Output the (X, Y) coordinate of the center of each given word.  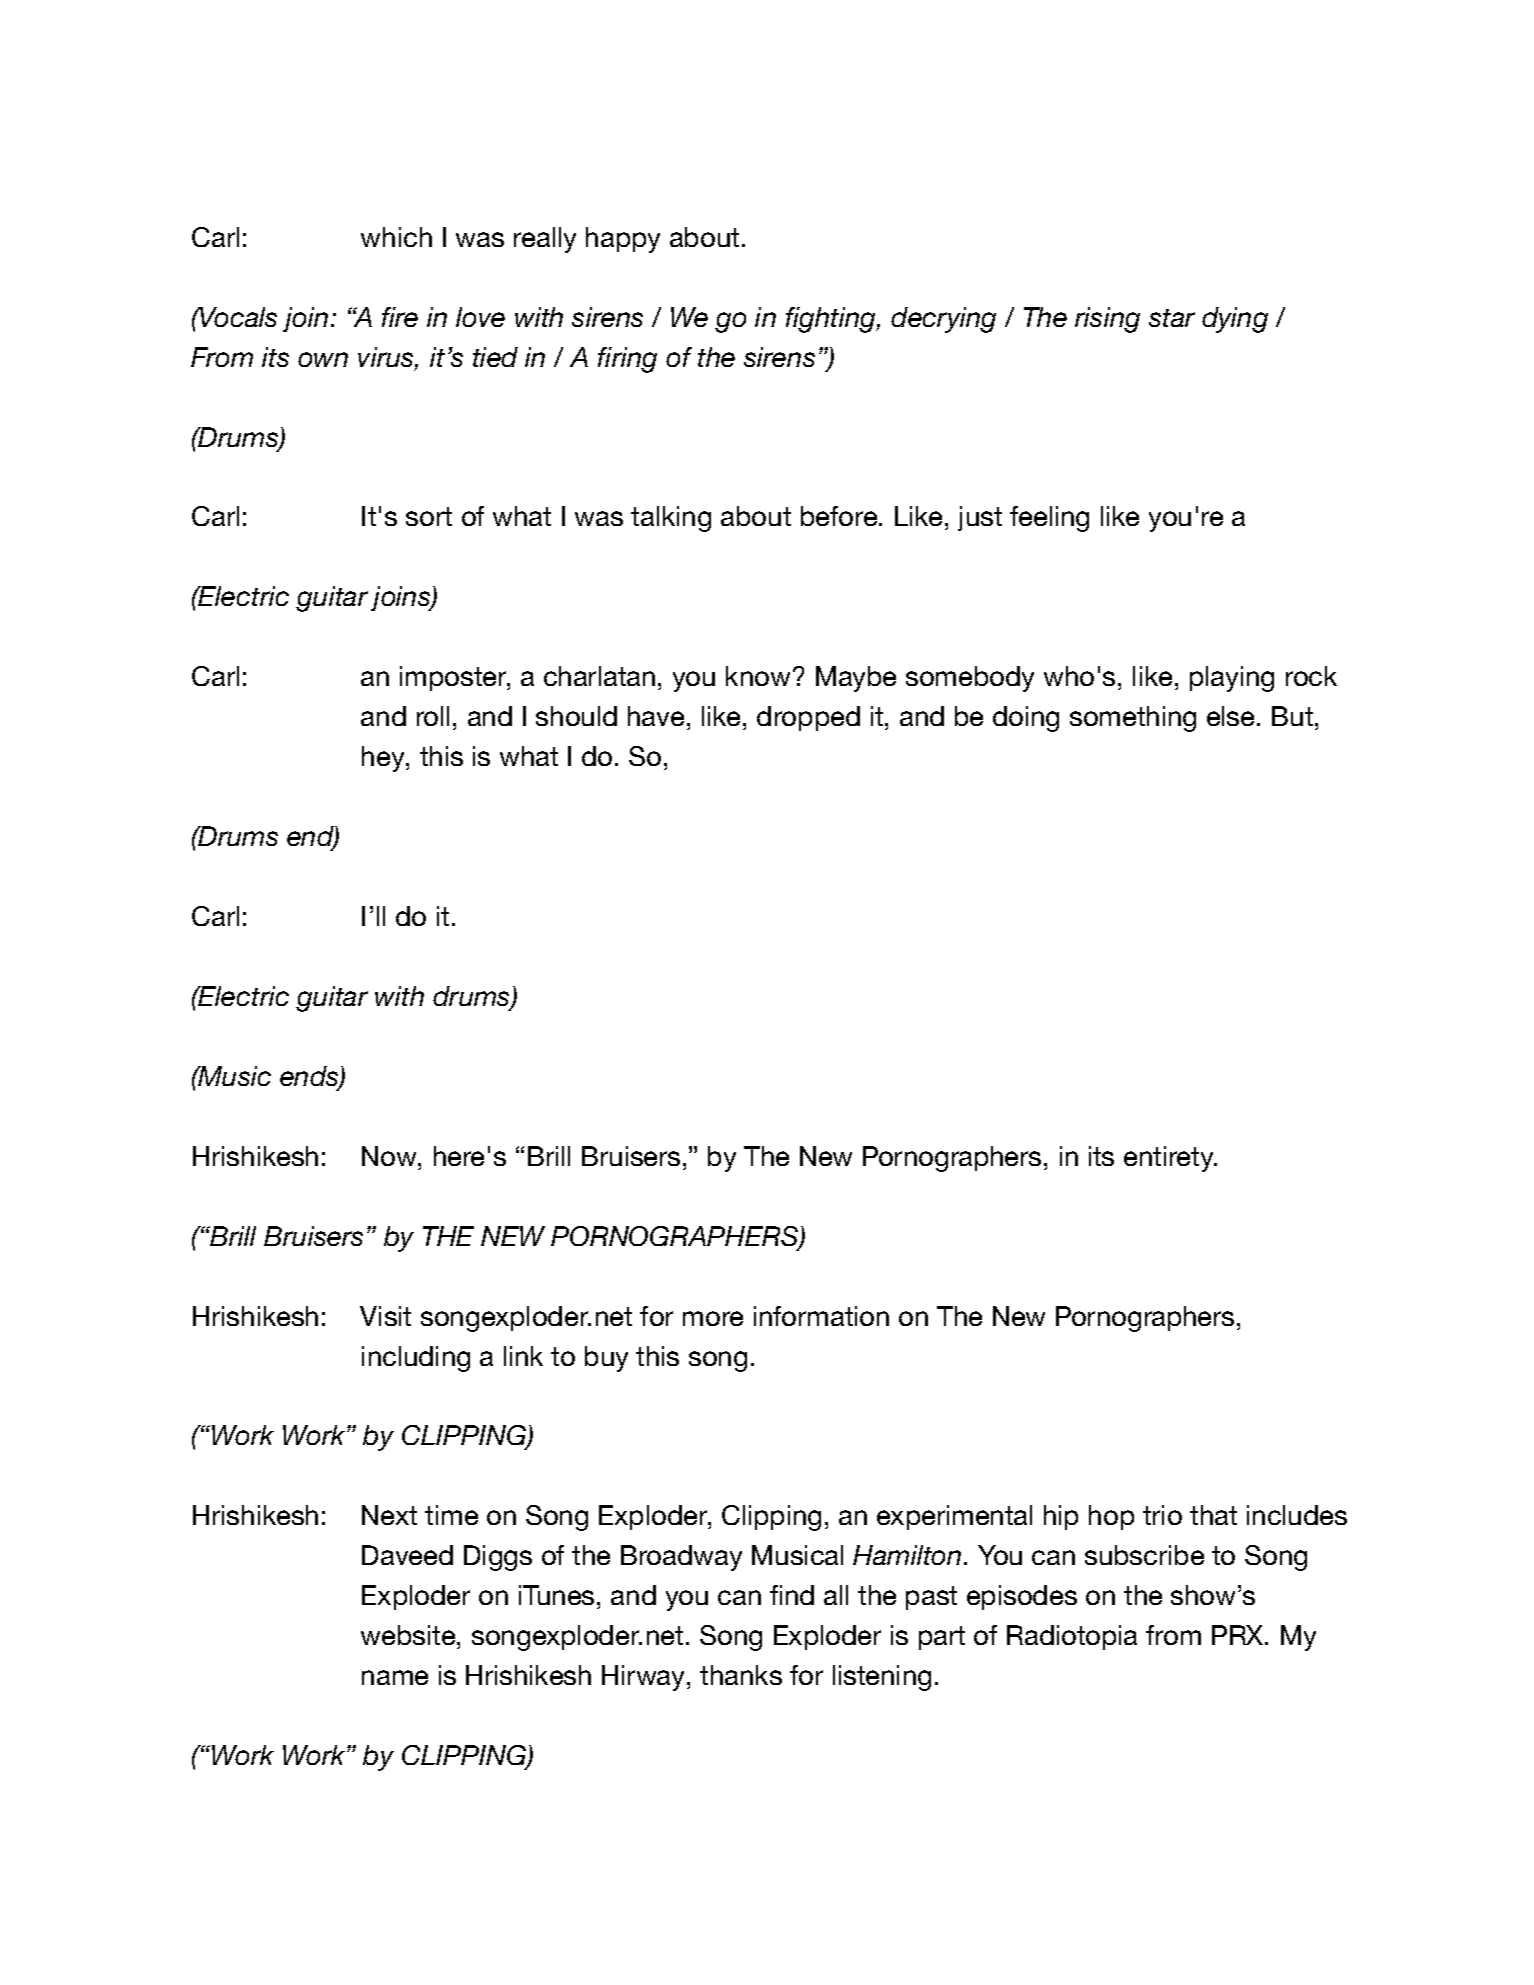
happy (623, 240)
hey (384, 759)
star (1172, 318)
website (409, 1635)
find (792, 1595)
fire (400, 317)
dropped (808, 718)
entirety (1170, 1159)
